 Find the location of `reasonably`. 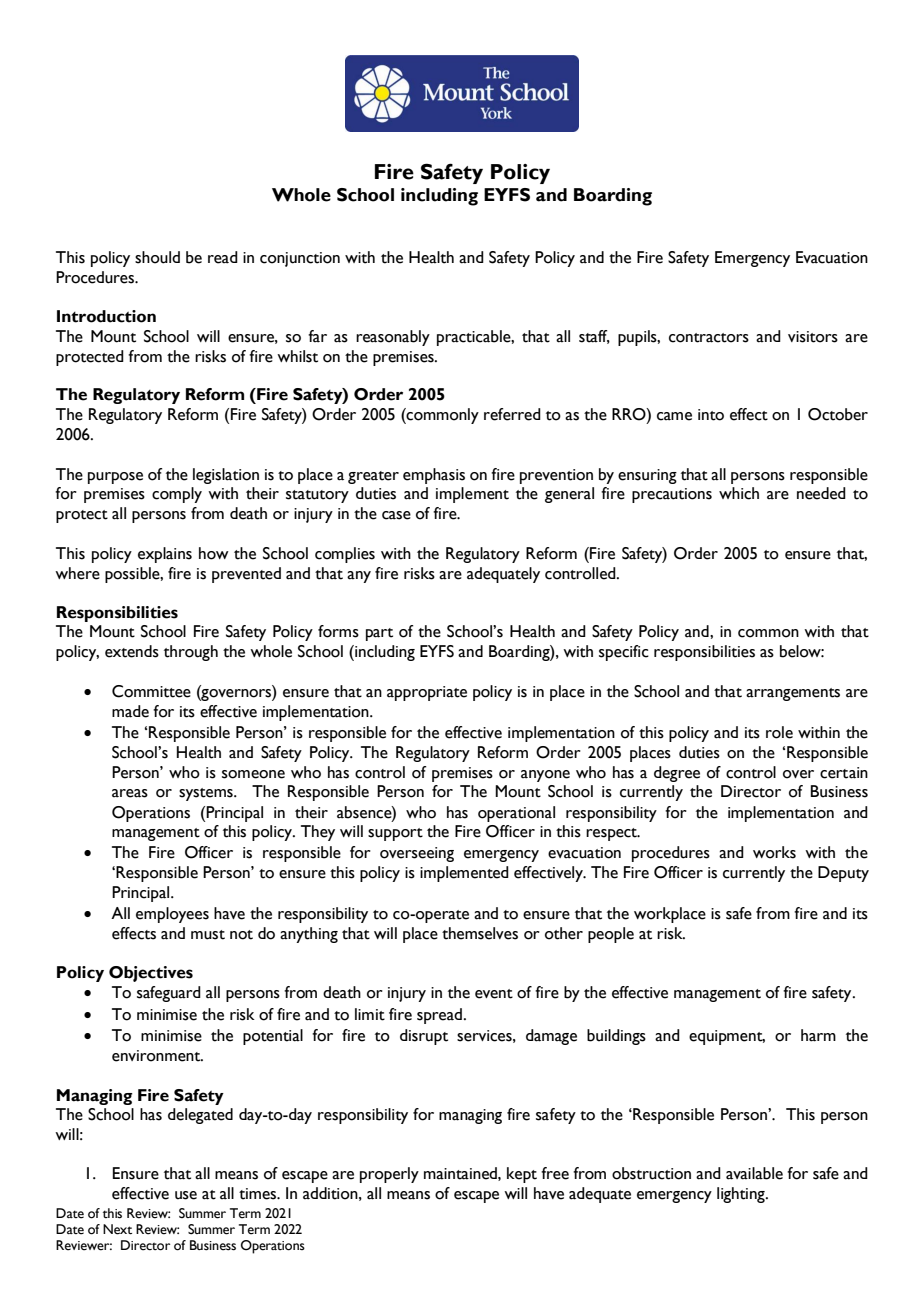

reasonably is located at coordinates (393, 338).
